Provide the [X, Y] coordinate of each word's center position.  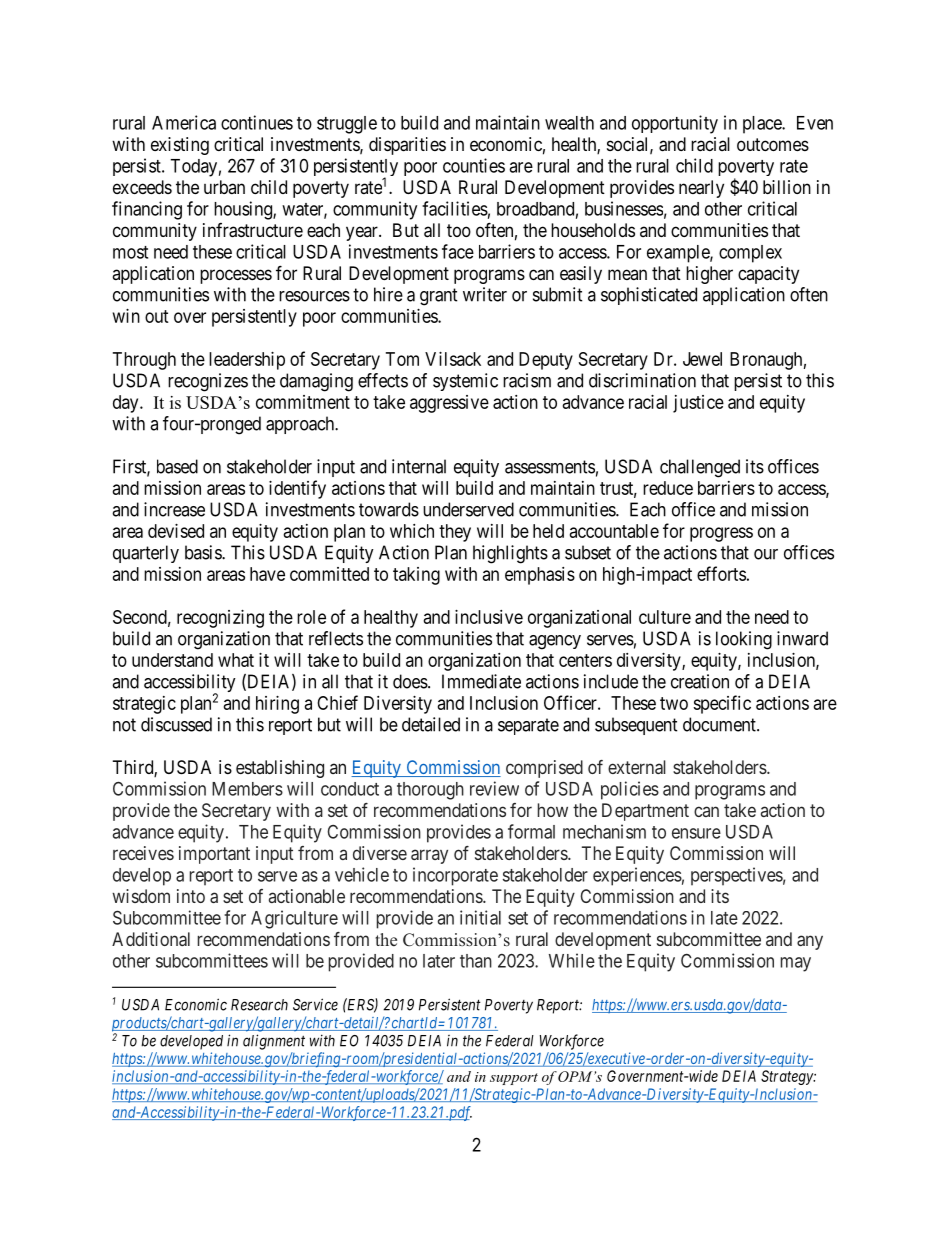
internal [419, 466]
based [177, 466]
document [720, 724]
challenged [700, 468]
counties [474, 165]
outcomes [773, 144]
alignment [274, 1042]
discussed [176, 724]
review [494, 788]
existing [180, 146]
